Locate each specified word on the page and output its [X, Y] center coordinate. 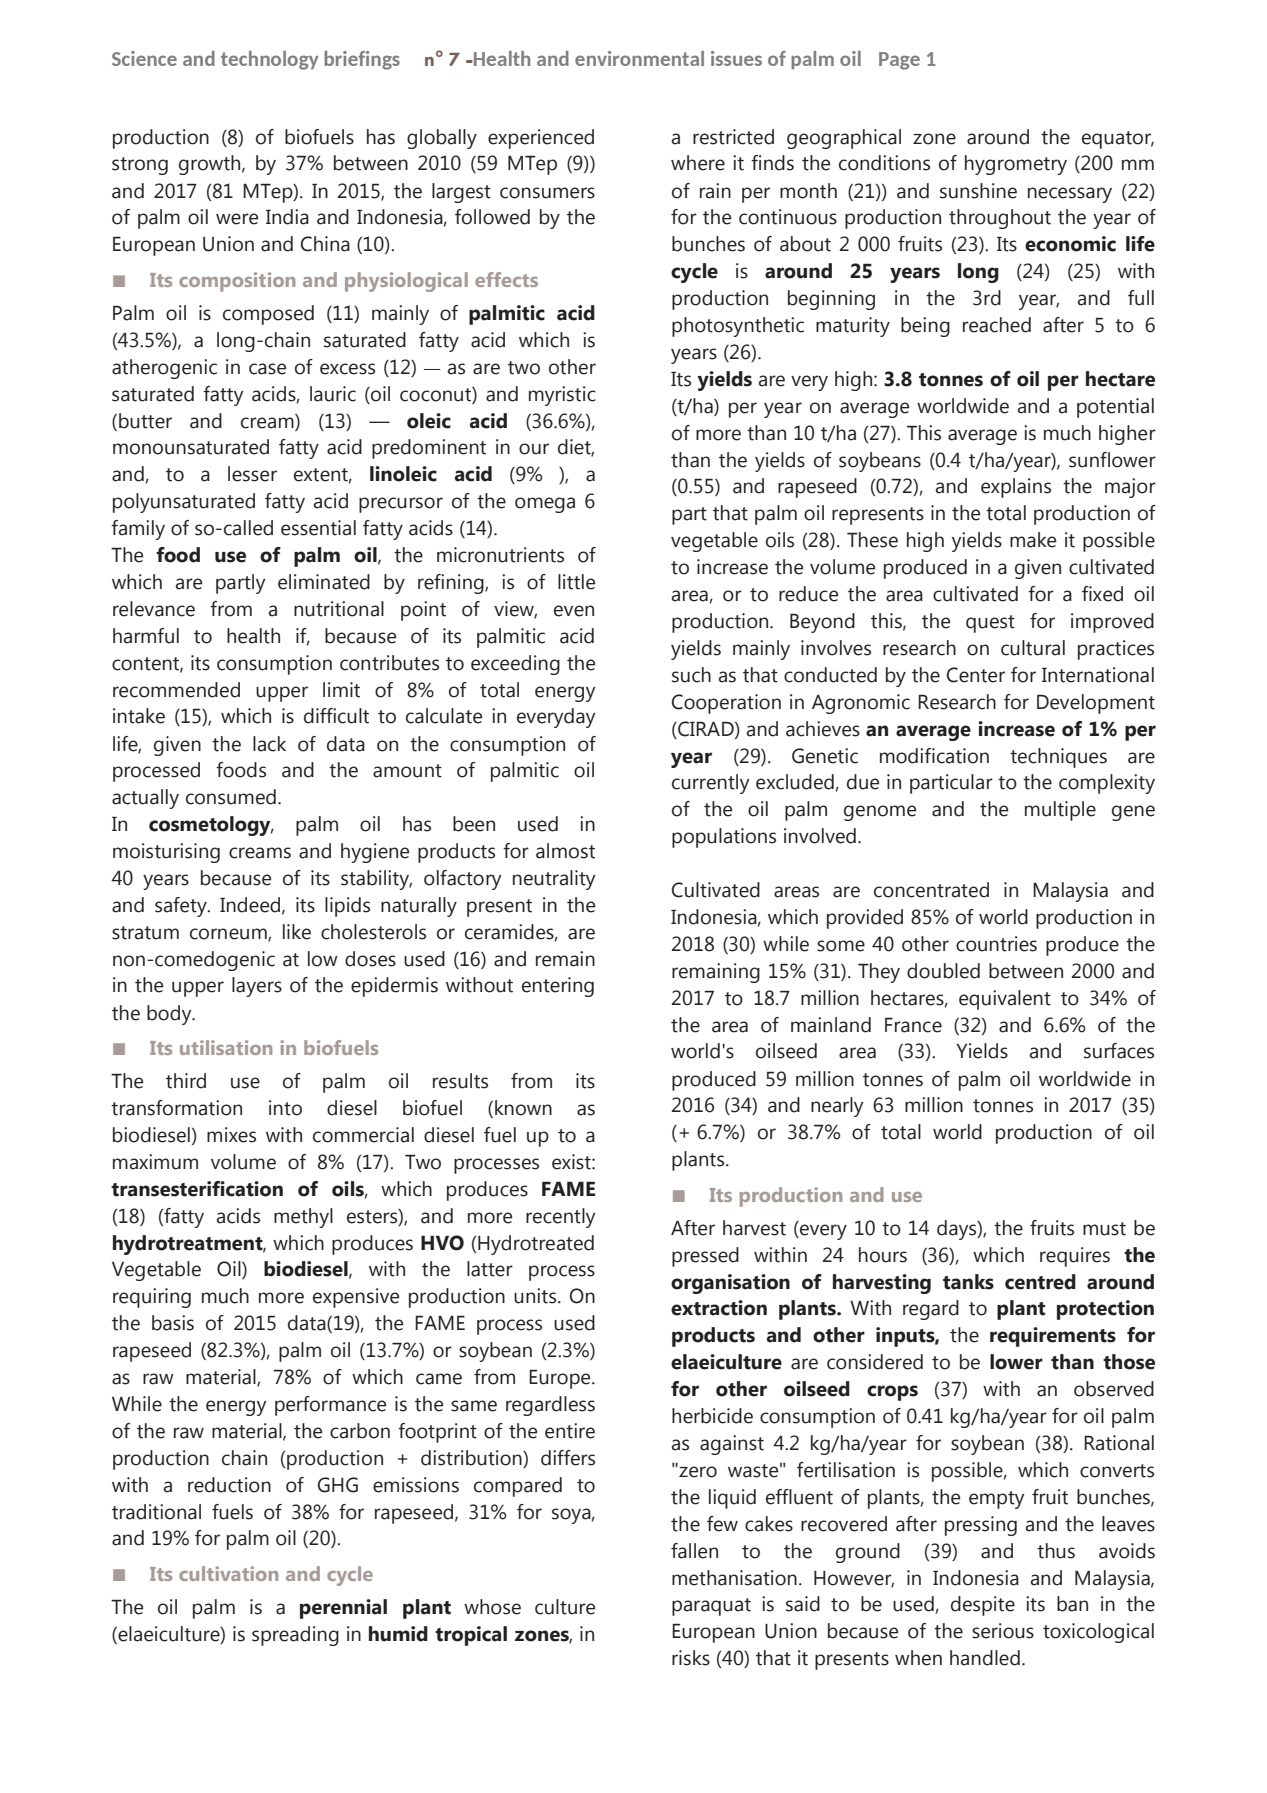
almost [565, 851]
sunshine [978, 191]
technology [269, 60]
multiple [1060, 811]
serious [1003, 1631]
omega [545, 505]
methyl [303, 1218]
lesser [252, 474]
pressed [705, 1257]
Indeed [251, 905]
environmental [639, 58]
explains [1016, 488]
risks [691, 1658]
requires [1075, 1257]
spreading [295, 1636]
